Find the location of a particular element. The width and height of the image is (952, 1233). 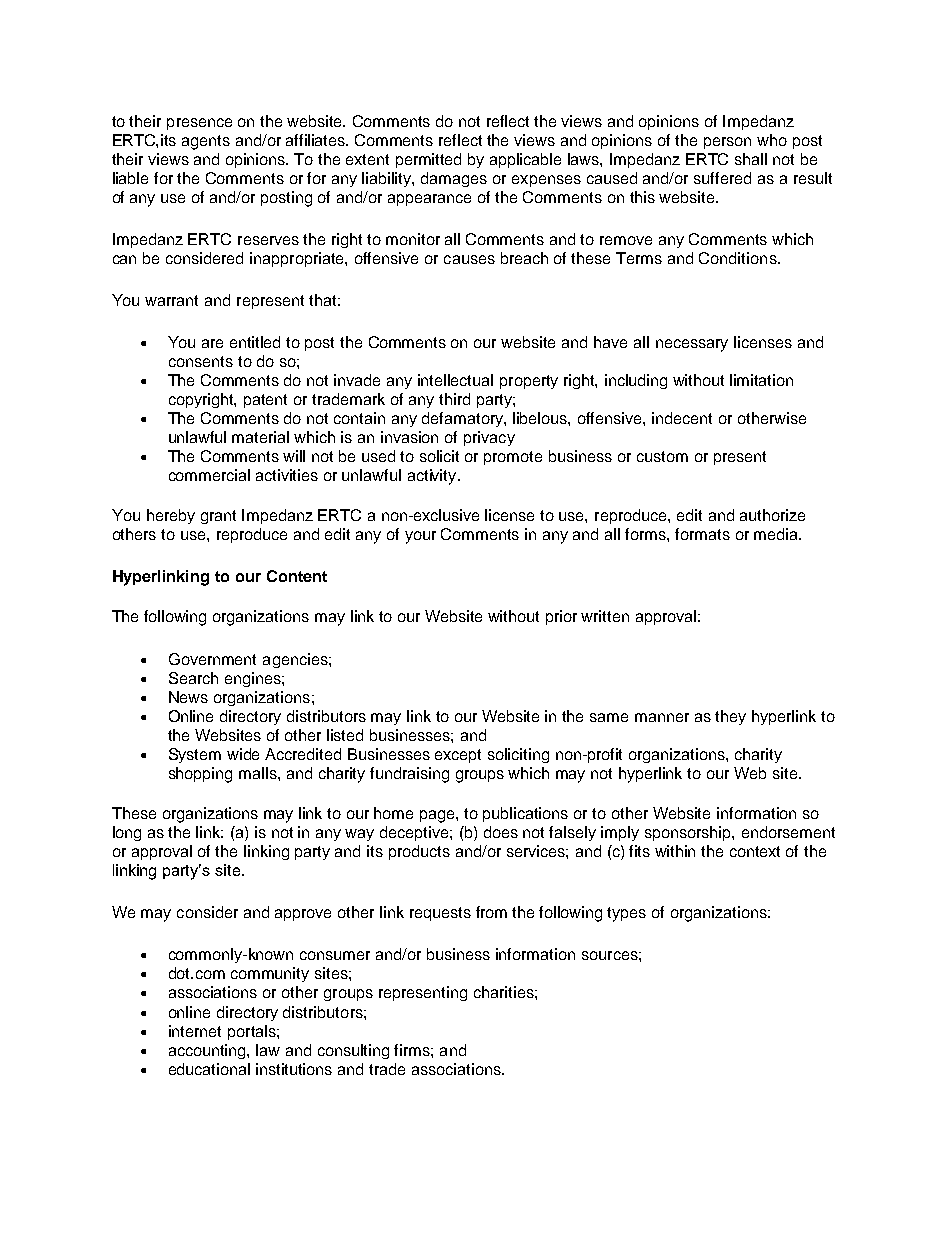

except is located at coordinates (458, 756).
